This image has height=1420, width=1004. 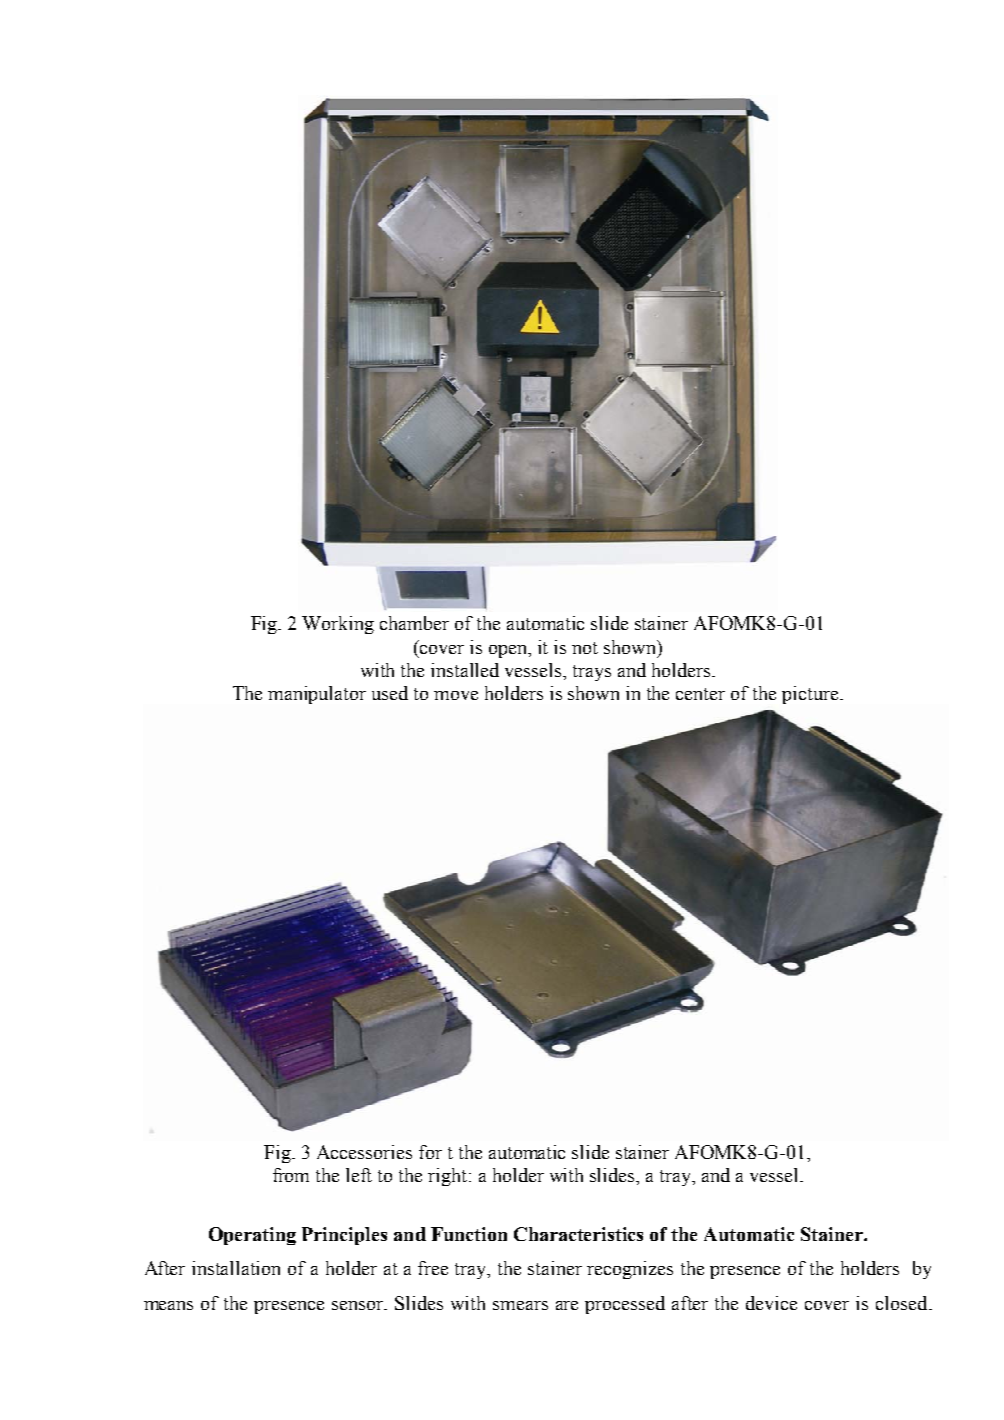 What do you see at coordinates (811, 695) in the image?
I see `picture` at bounding box center [811, 695].
